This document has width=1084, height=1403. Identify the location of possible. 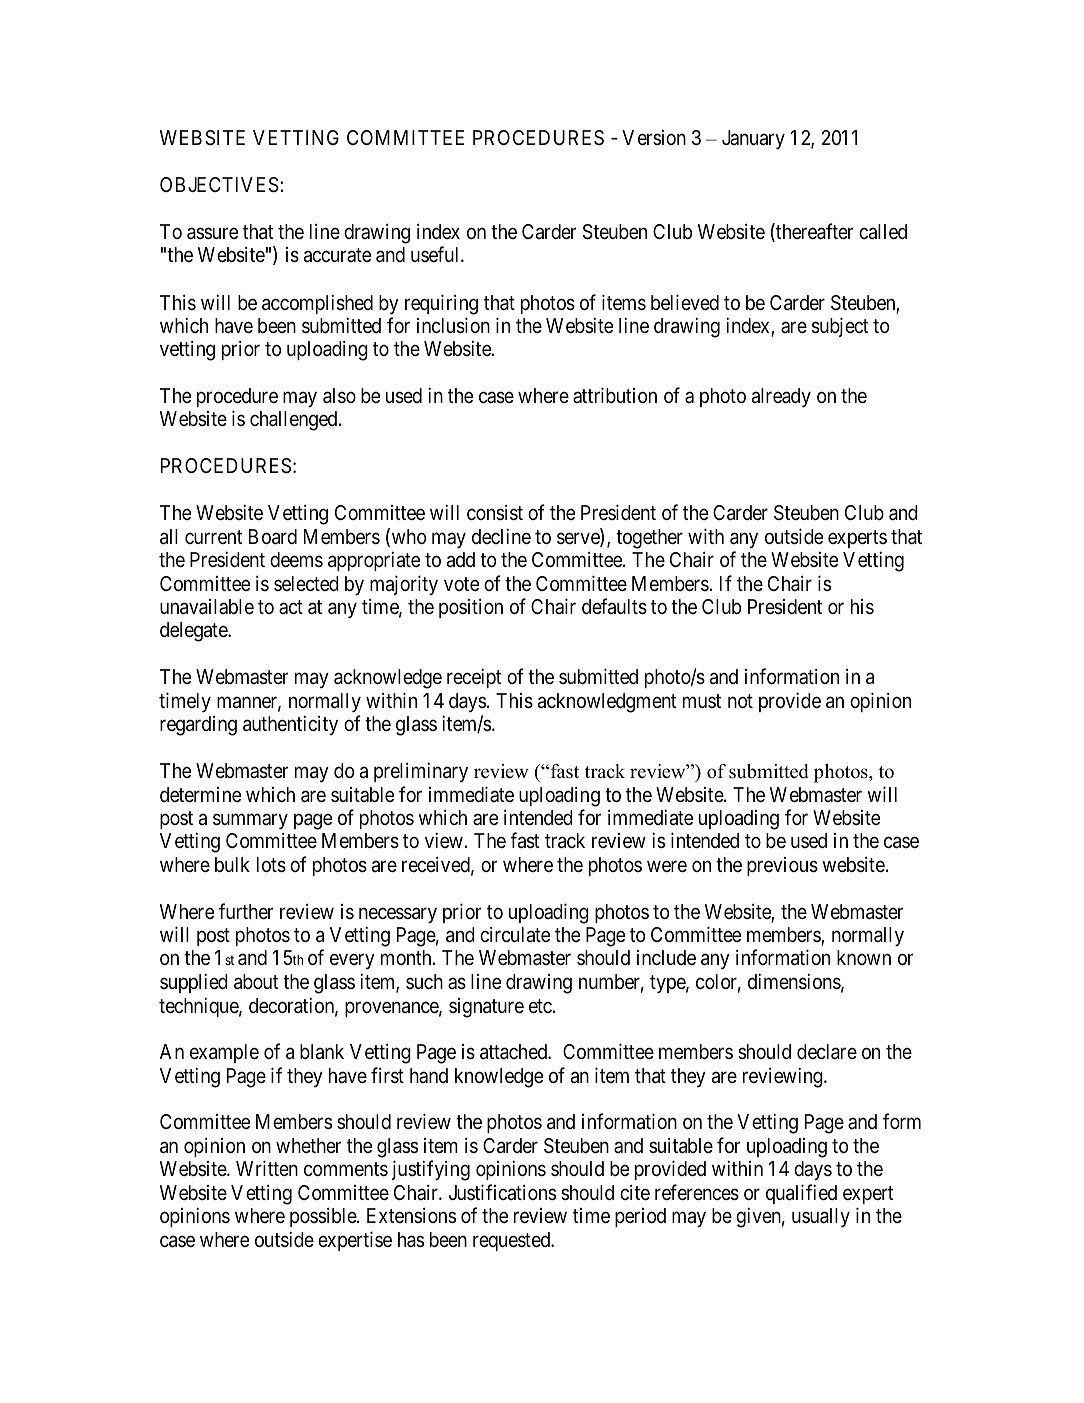
(324, 1217).
